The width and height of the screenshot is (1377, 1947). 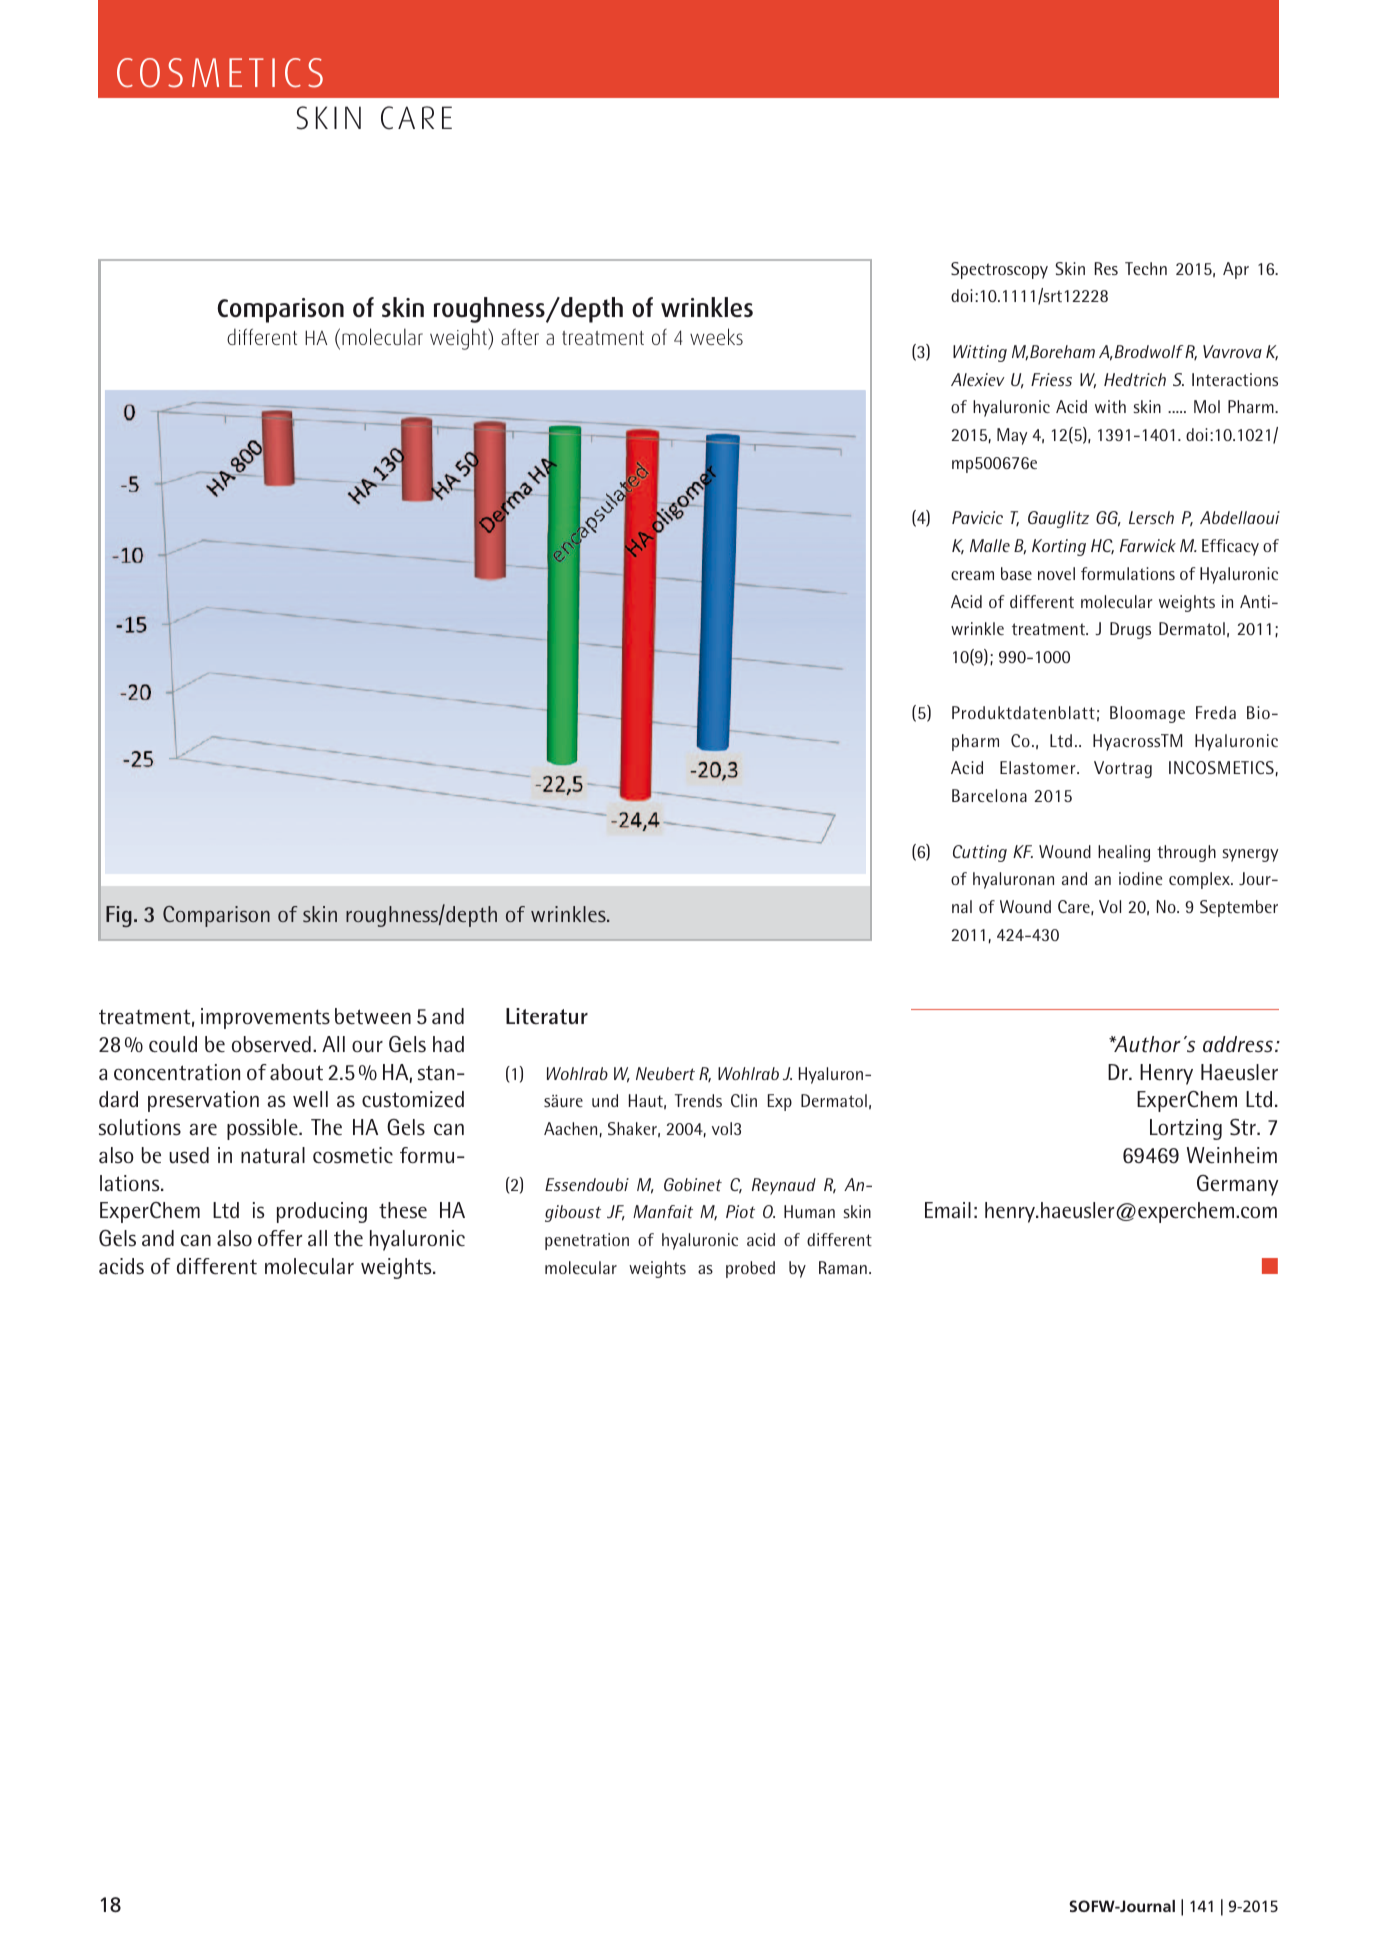 What do you see at coordinates (740, 1211) in the screenshot?
I see `Piot` at bounding box center [740, 1211].
